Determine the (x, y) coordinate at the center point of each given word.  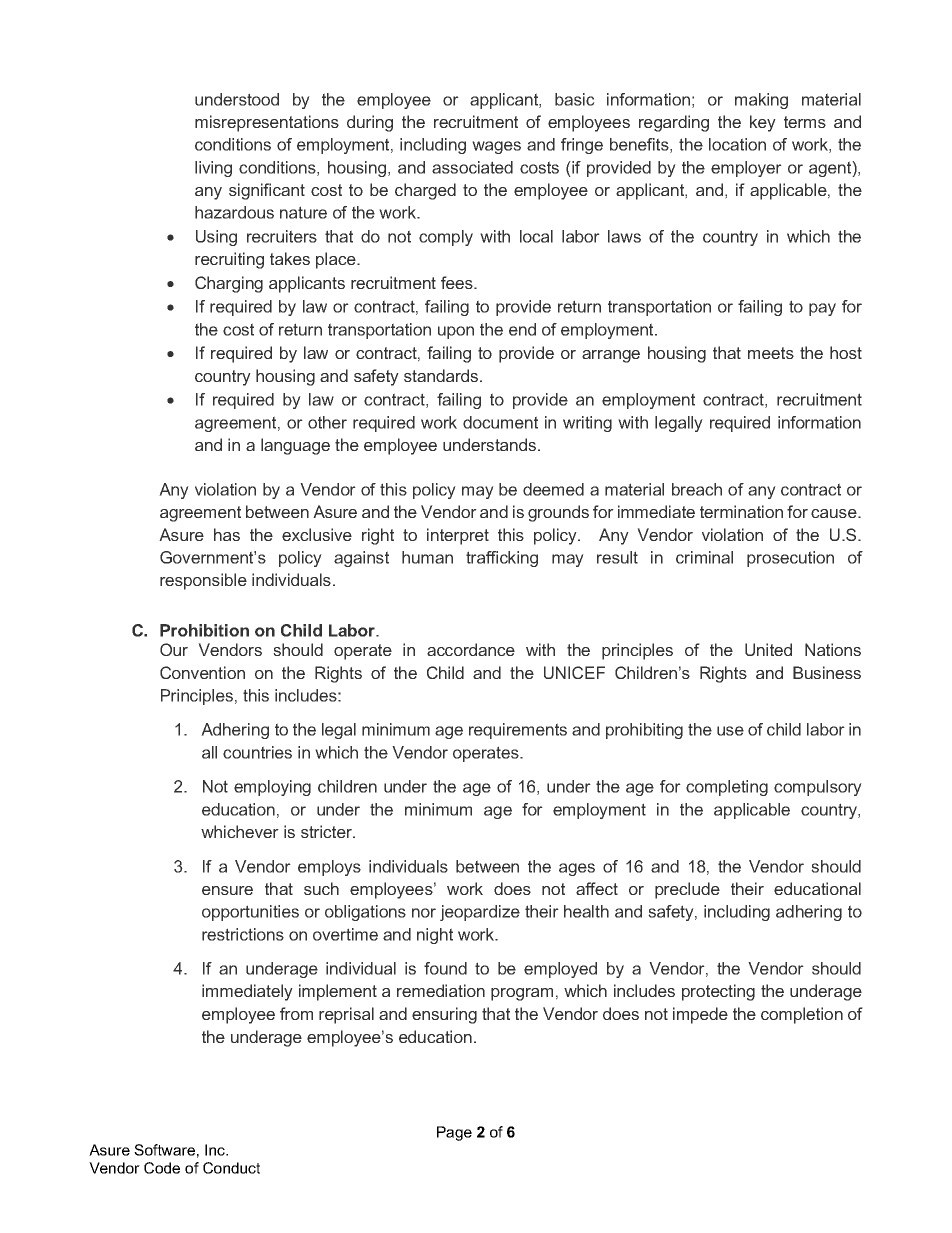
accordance (471, 649)
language (295, 446)
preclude (687, 890)
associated (472, 167)
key (763, 123)
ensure (227, 890)
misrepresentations (267, 123)
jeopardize (480, 913)
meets (771, 353)
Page (454, 1133)
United (768, 649)
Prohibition (204, 630)
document (500, 422)
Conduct (231, 1168)
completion (802, 1015)
